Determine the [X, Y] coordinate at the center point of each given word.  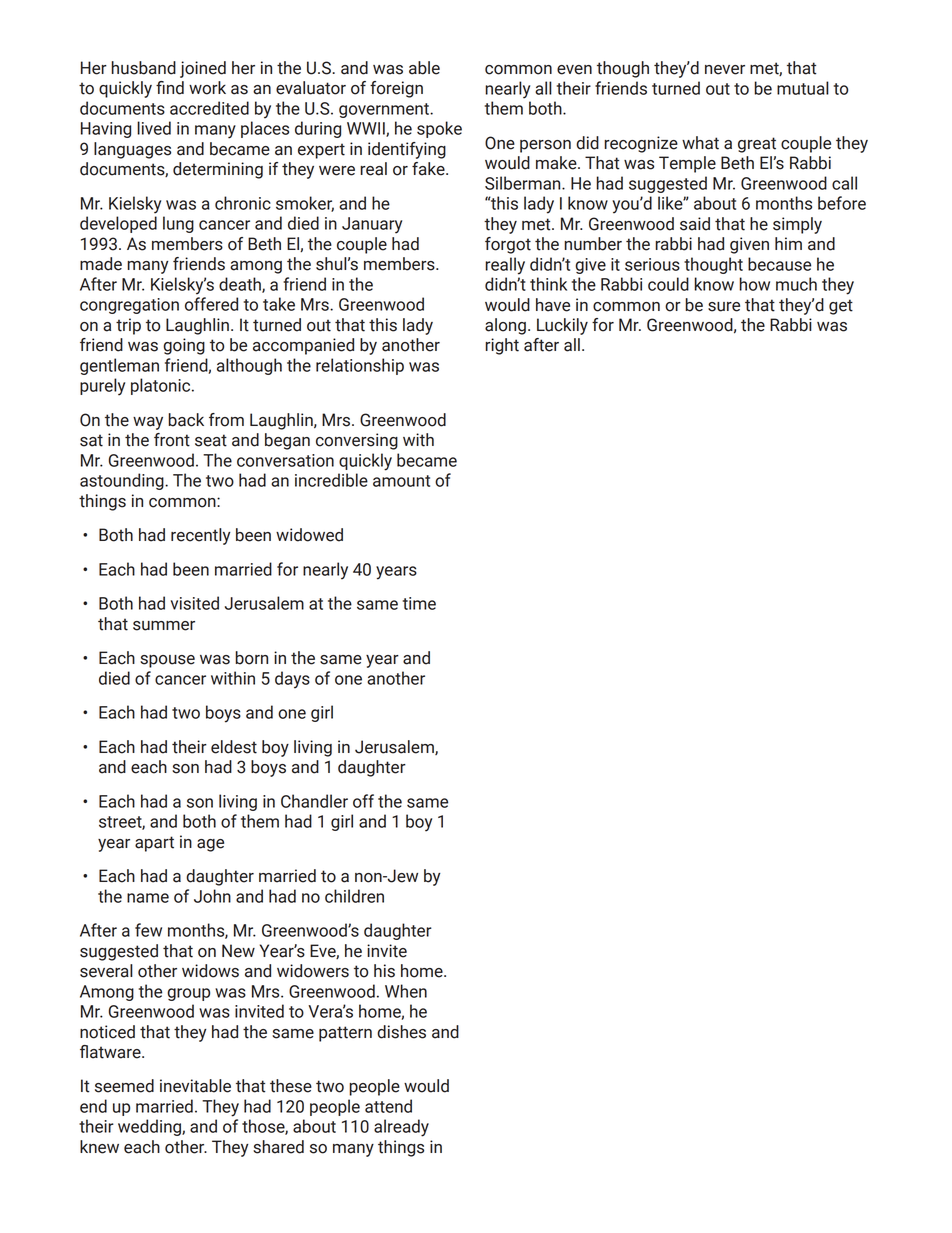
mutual [803, 88]
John [212, 896]
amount [401, 481]
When [406, 991]
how [754, 284]
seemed [124, 1086]
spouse [167, 661]
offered [211, 304]
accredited [209, 108]
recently [201, 536]
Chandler [314, 801]
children [354, 896]
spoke [439, 129]
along [505, 326]
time [419, 603]
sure [724, 307]
